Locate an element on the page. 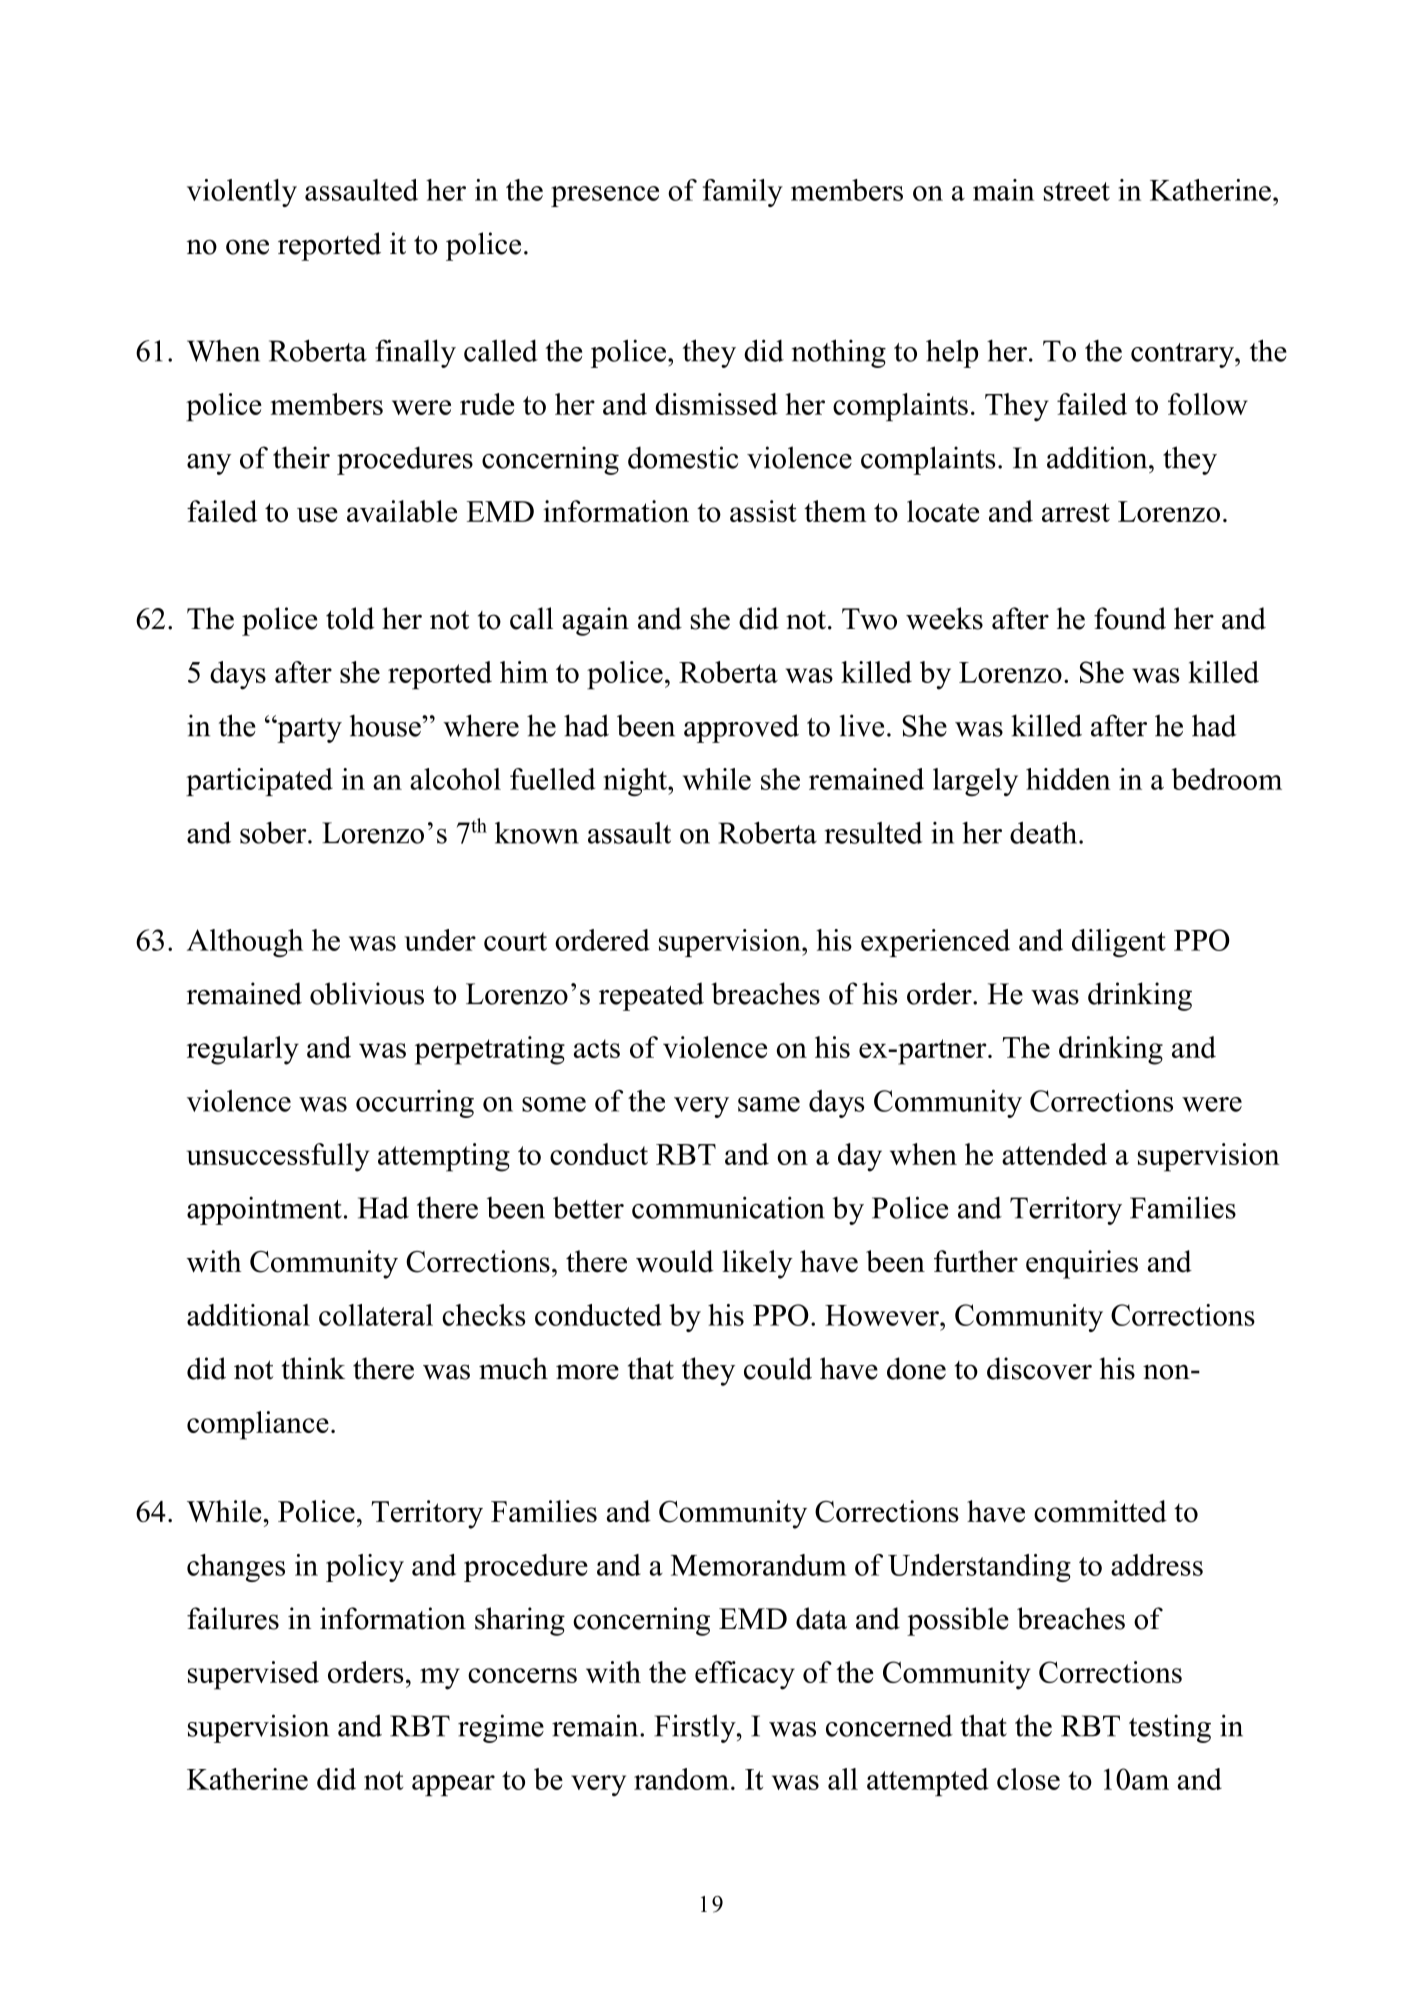 This page has width=1423, height=2012. could is located at coordinates (778, 1368).
